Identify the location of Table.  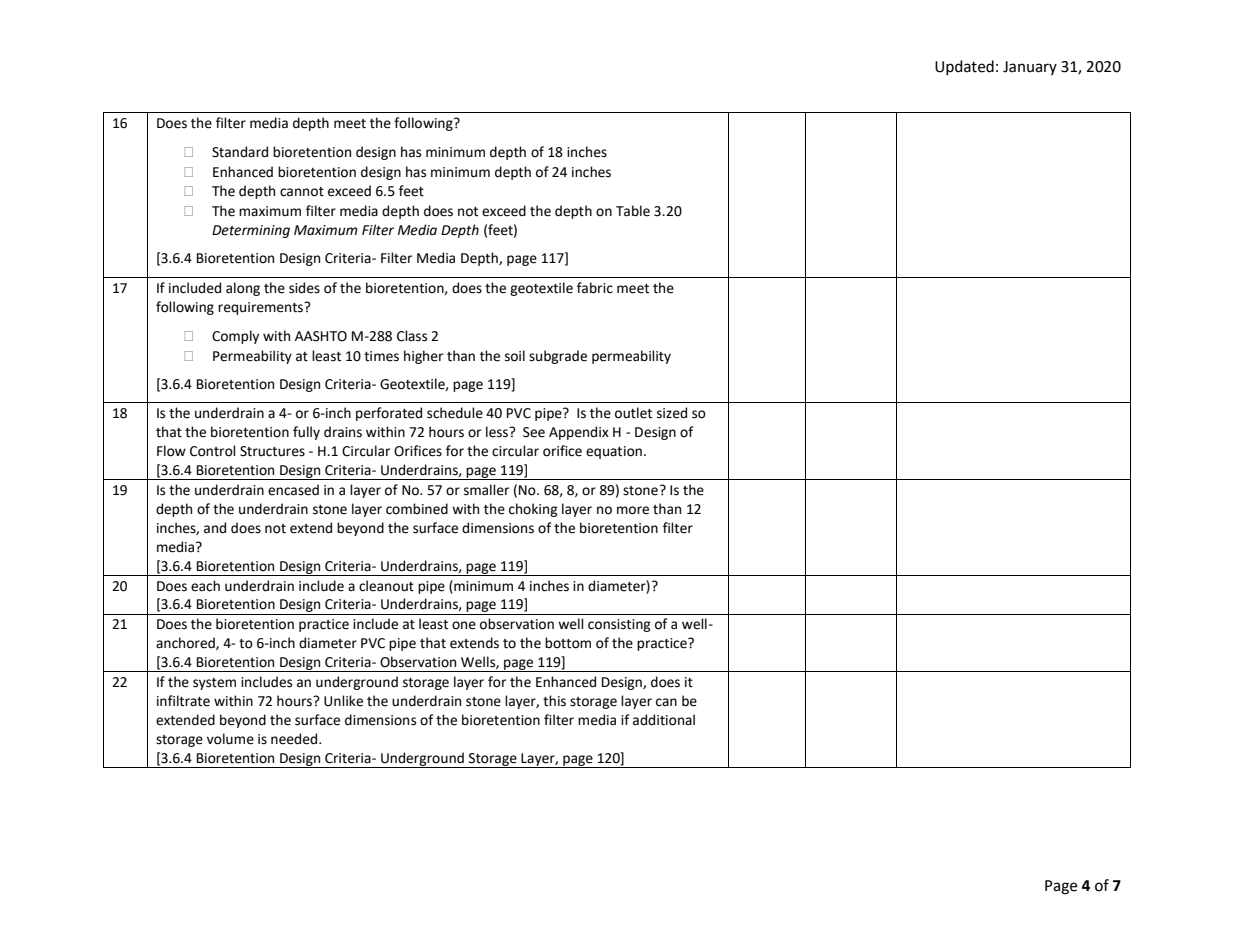
(633, 211).
